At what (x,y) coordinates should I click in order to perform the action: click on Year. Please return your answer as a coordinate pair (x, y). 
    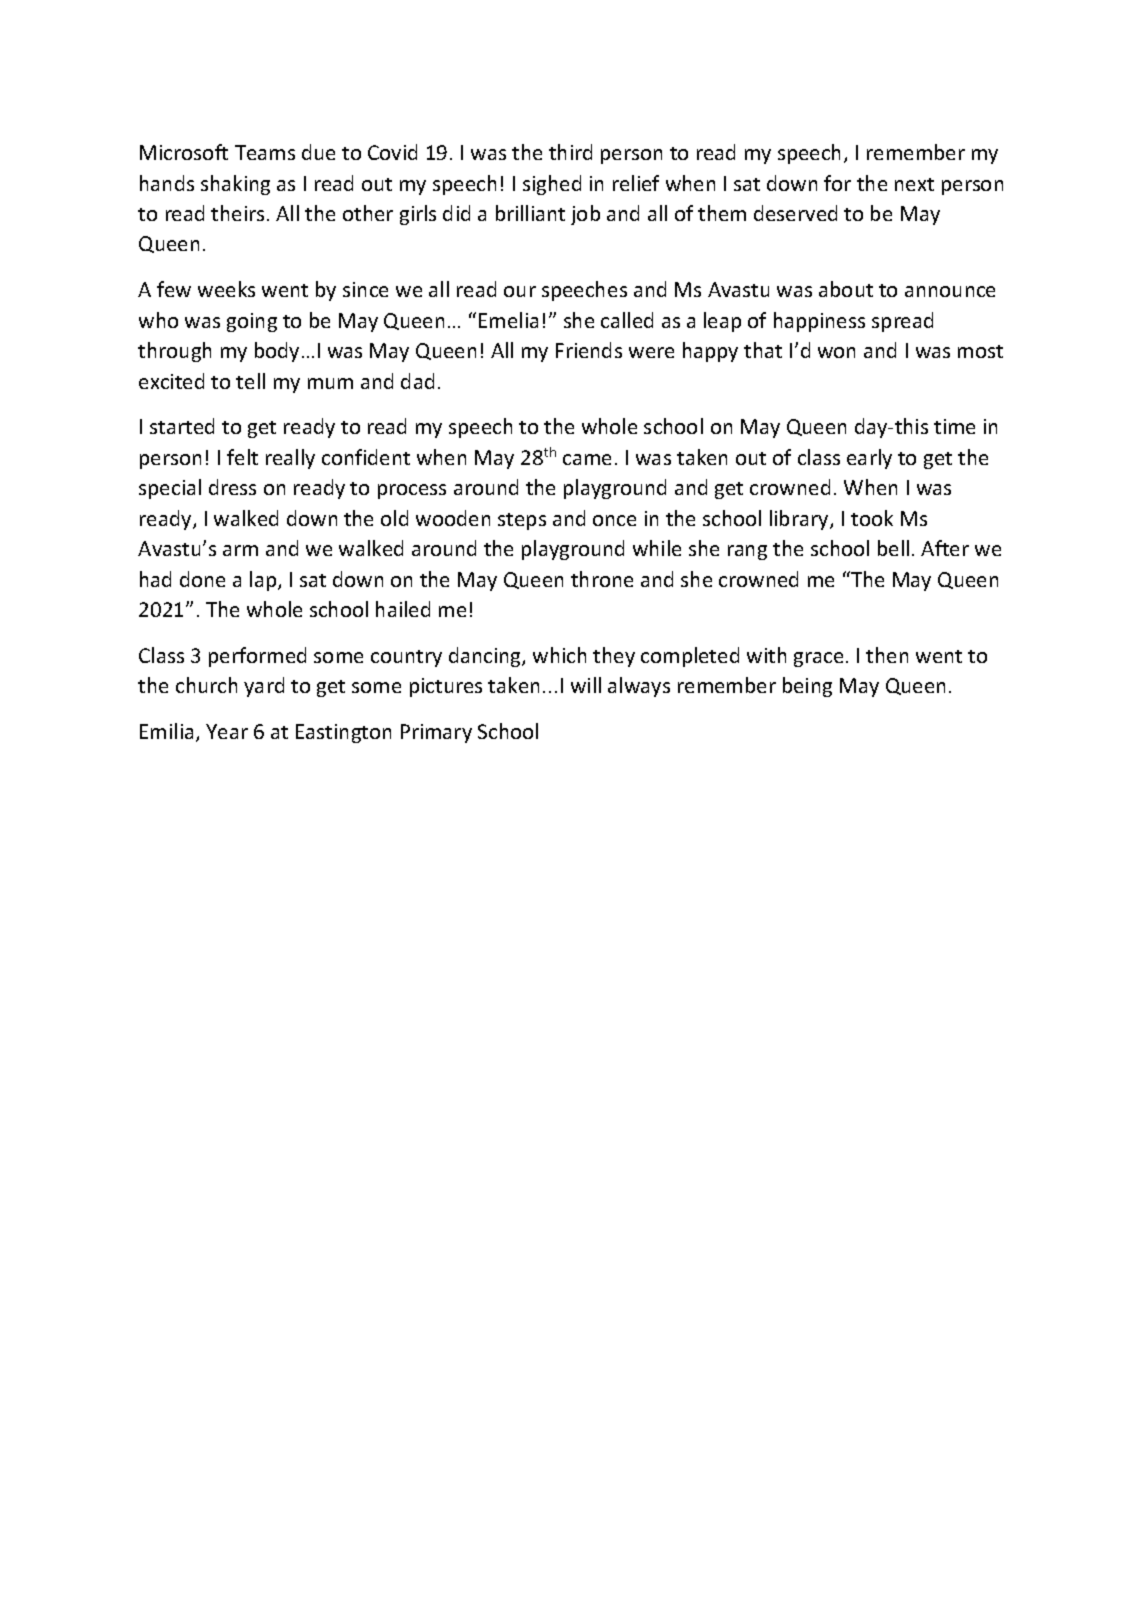
    Looking at the image, I should click on (227, 731).
